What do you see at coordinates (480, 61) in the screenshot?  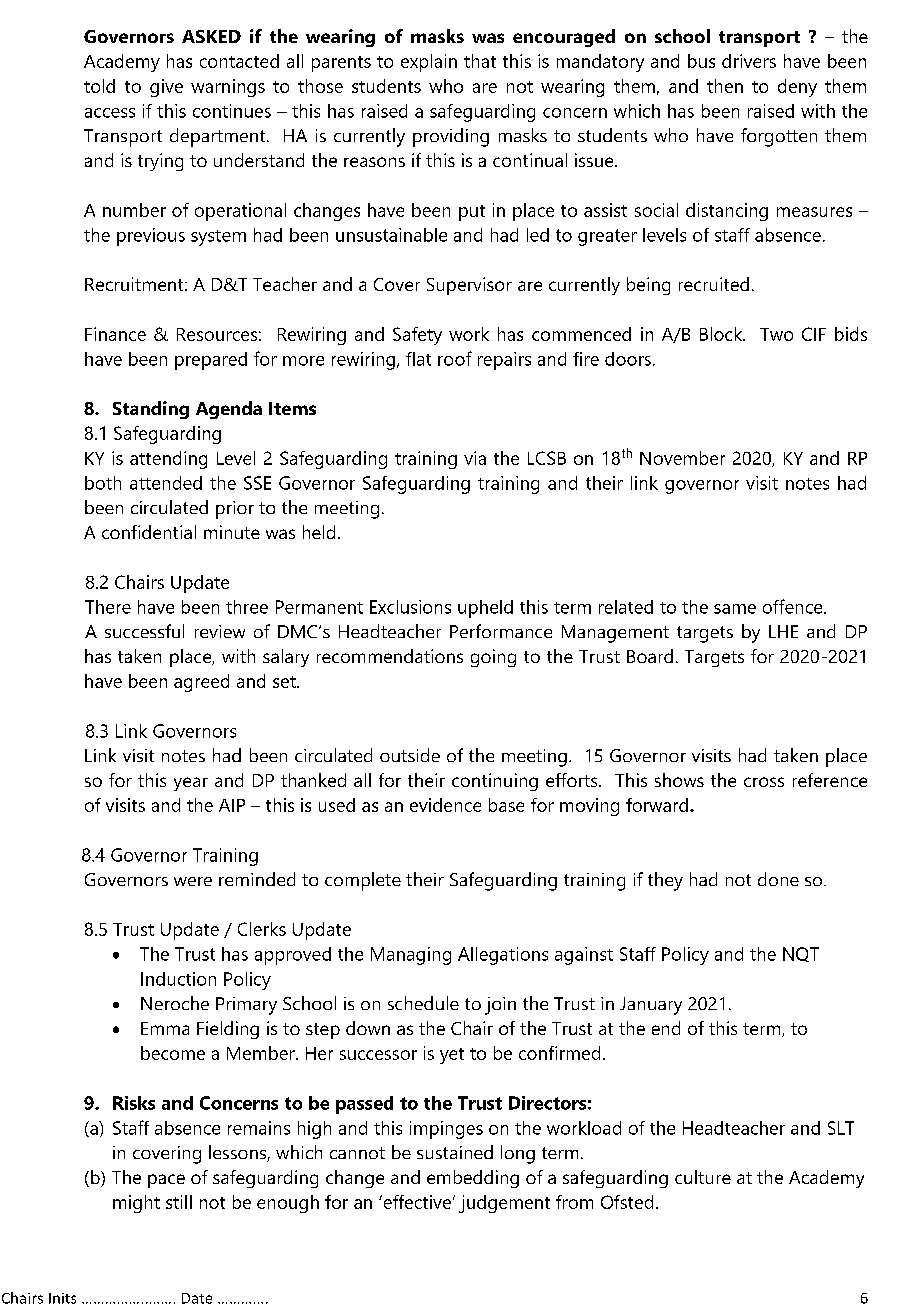 I see `that` at bounding box center [480, 61].
